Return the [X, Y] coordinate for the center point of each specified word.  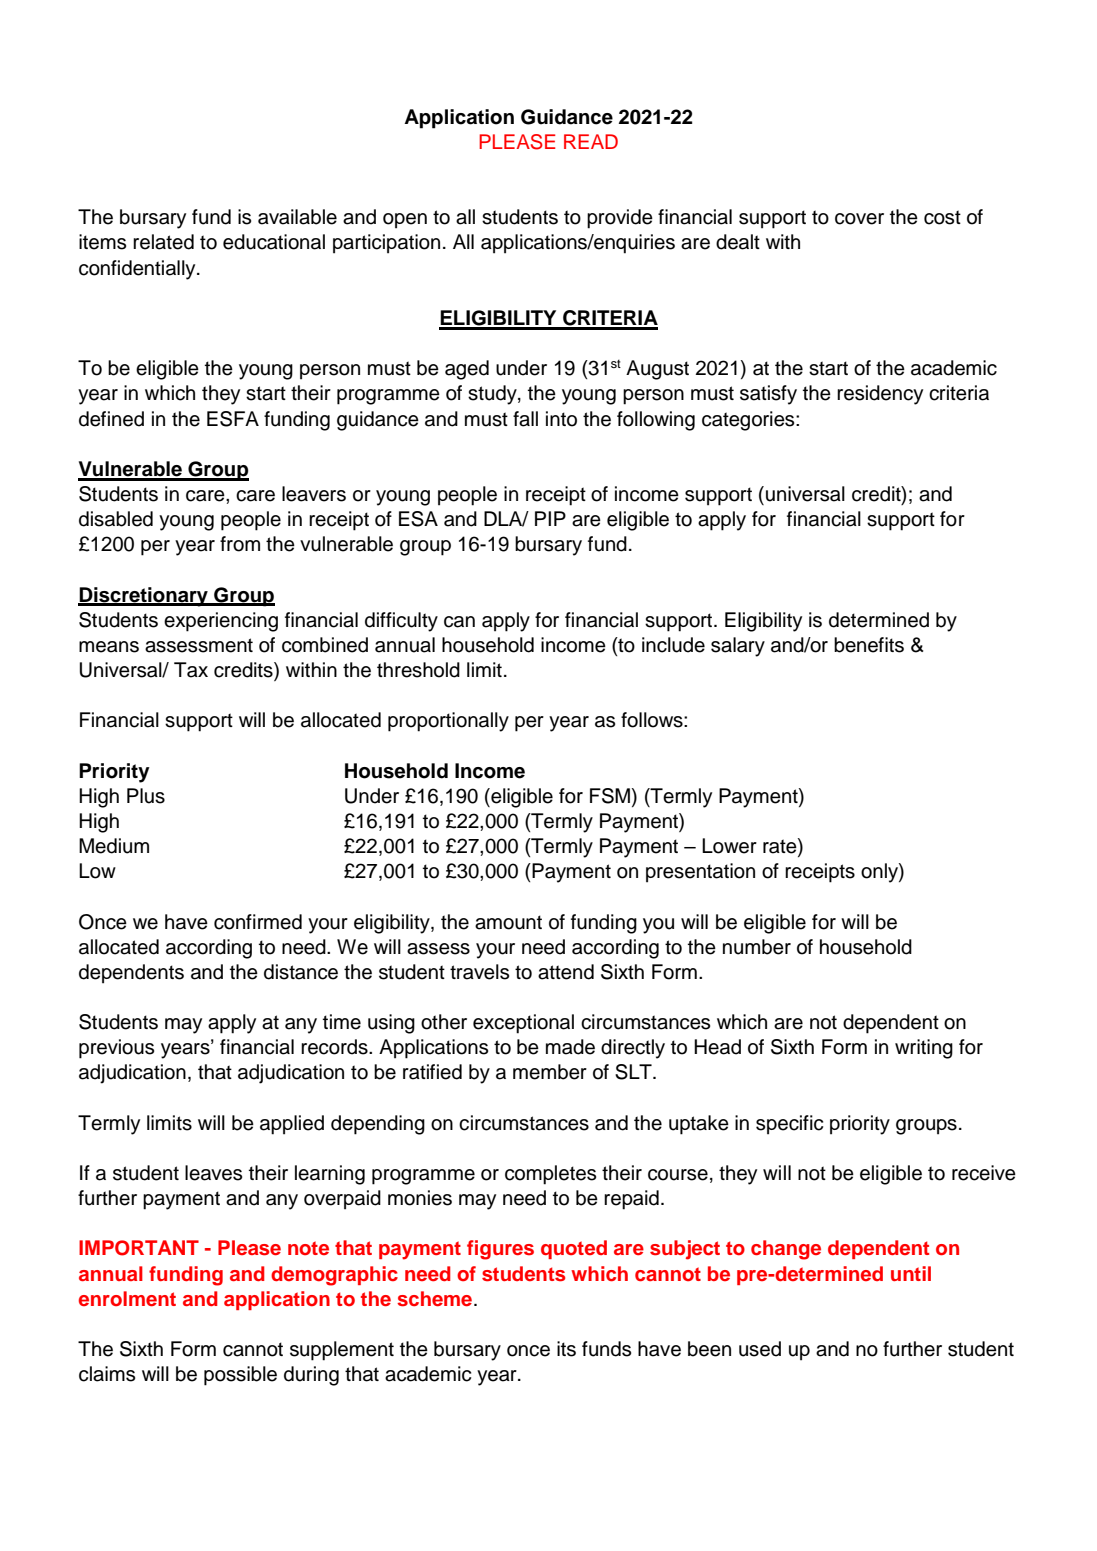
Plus [146, 796]
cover [859, 219]
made [570, 1047]
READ [591, 141]
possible [240, 1376]
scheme [434, 1299]
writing [924, 1049]
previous [116, 1049]
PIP [550, 518]
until [911, 1273]
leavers [314, 494]
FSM [610, 796]
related [163, 242]
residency [880, 395]
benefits [869, 645]
